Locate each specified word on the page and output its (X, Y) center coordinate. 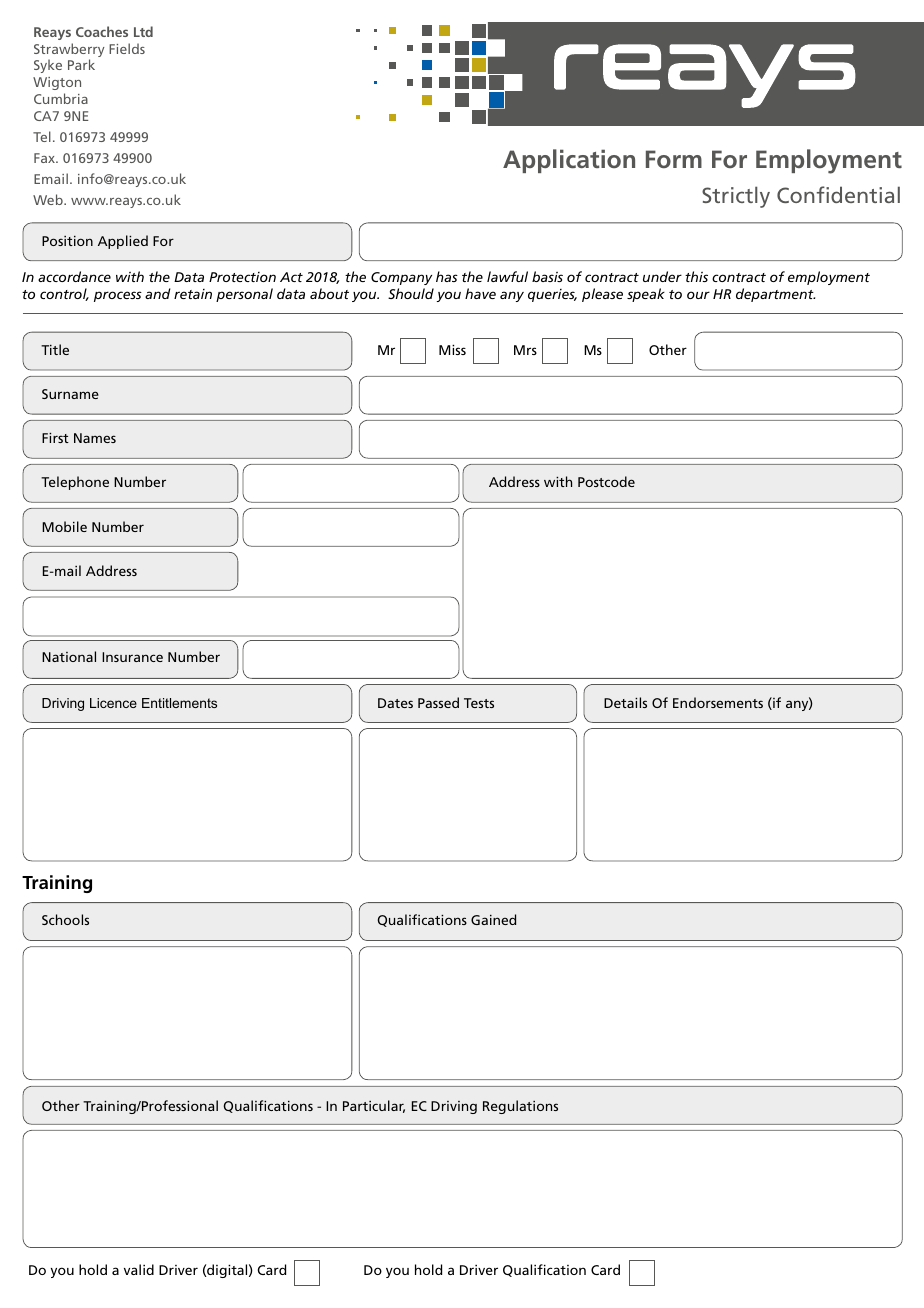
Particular (374, 1106)
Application (569, 161)
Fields (127, 48)
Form (674, 159)
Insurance (132, 657)
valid (139, 1269)
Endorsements (718, 702)
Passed (438, 702)
